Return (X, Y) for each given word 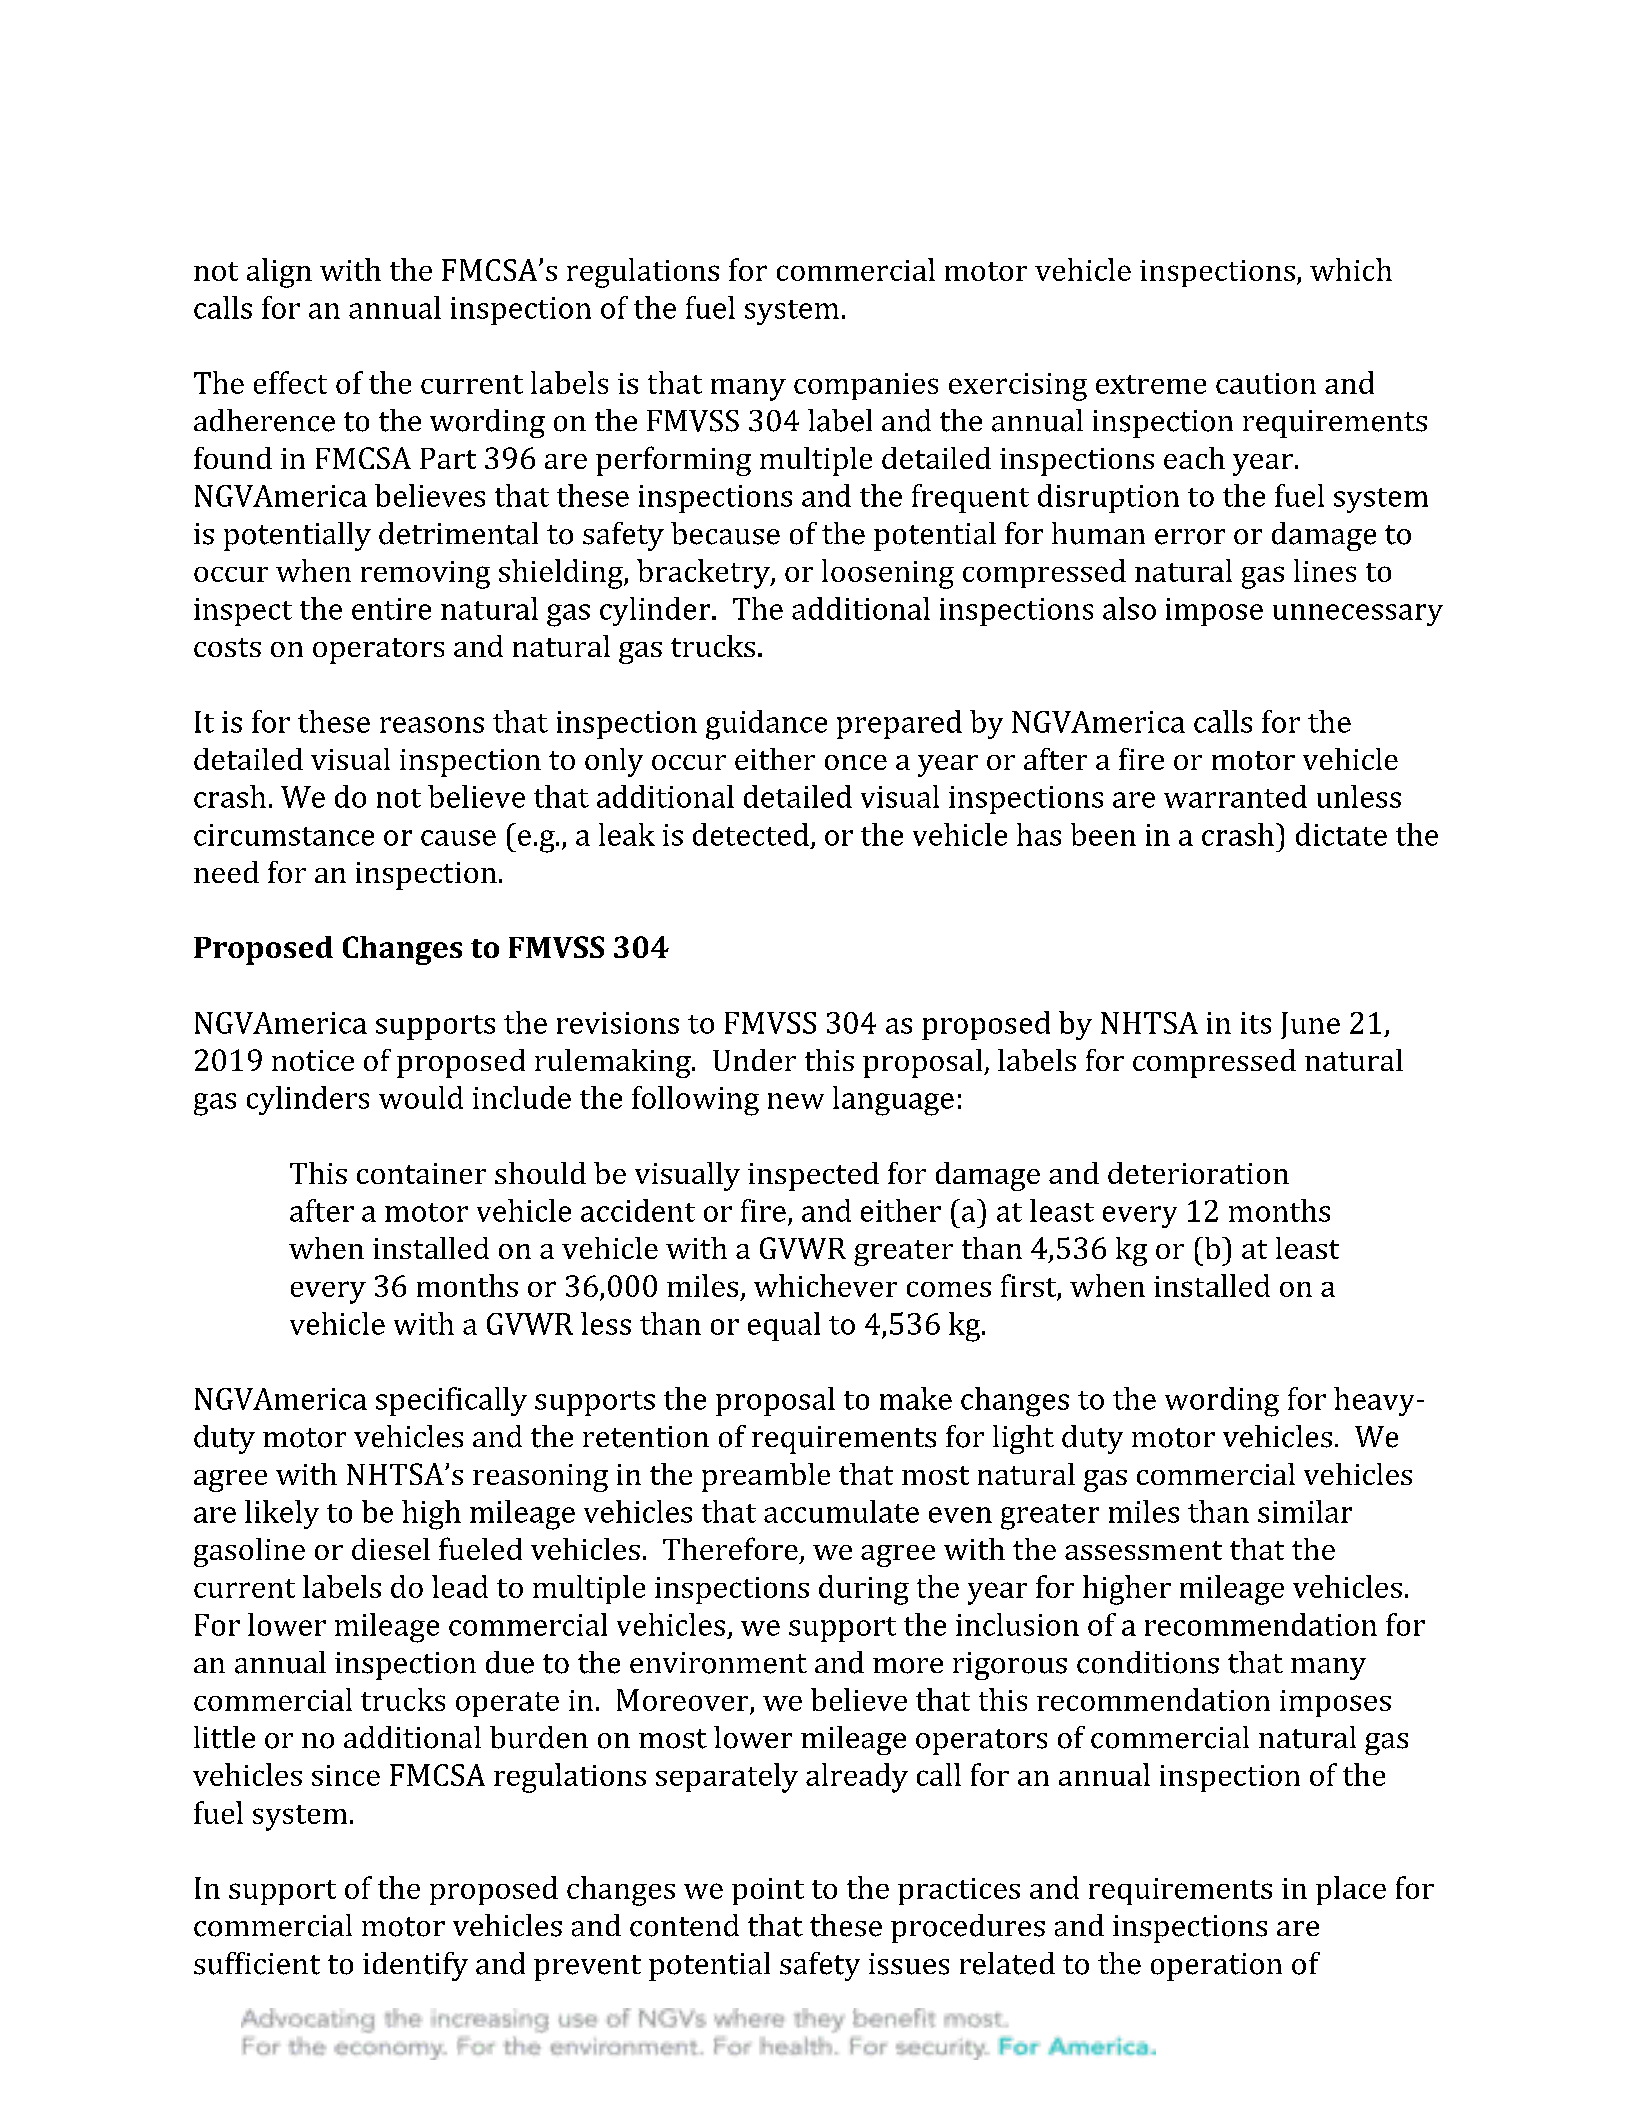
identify (415, 1966)
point (768, 1891)
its (1256, 1023)
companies (866, 386)
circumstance (284, 835)
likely (282, 1514)
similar (1305, 1511)
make (916, 1398)
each (1194, 458)
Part (448, 458)
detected (751, 834)
